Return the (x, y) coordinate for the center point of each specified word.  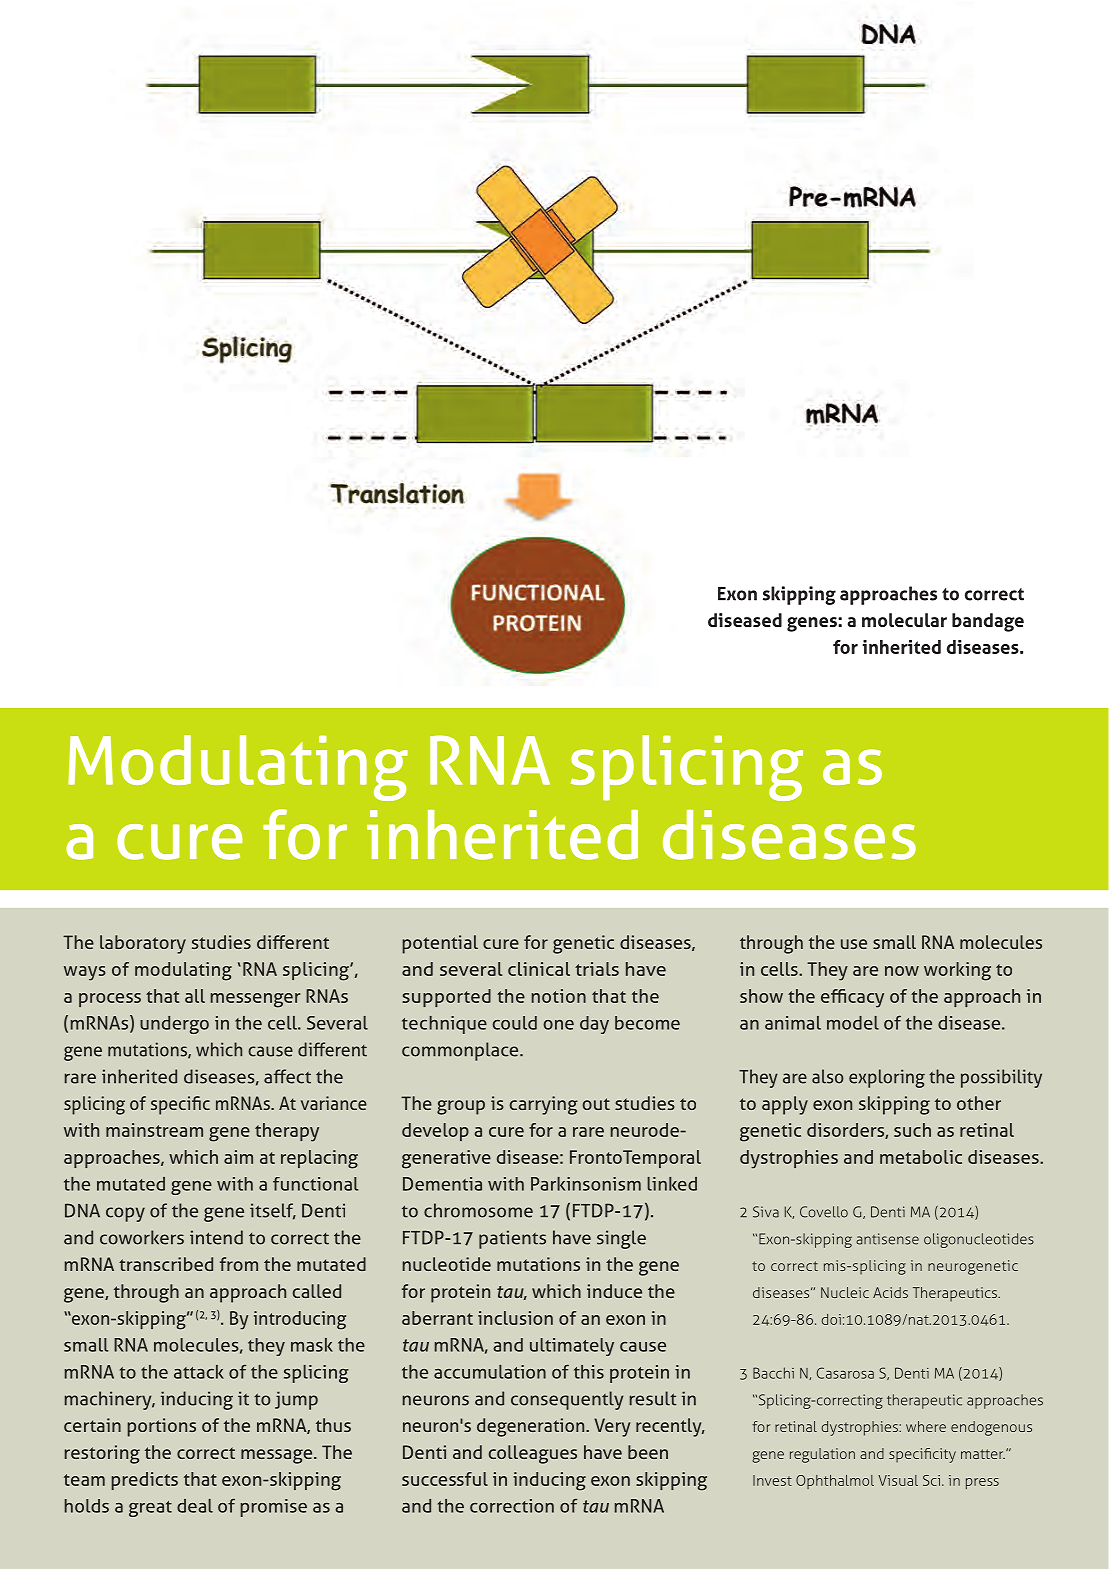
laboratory (143, 944)
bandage (988, 622)
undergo (174, 1025)
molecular (904, 620)
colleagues (533, 1454)
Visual (898, 1480)
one (558, 1025)
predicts (145, 1481)
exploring (887, 1078)
